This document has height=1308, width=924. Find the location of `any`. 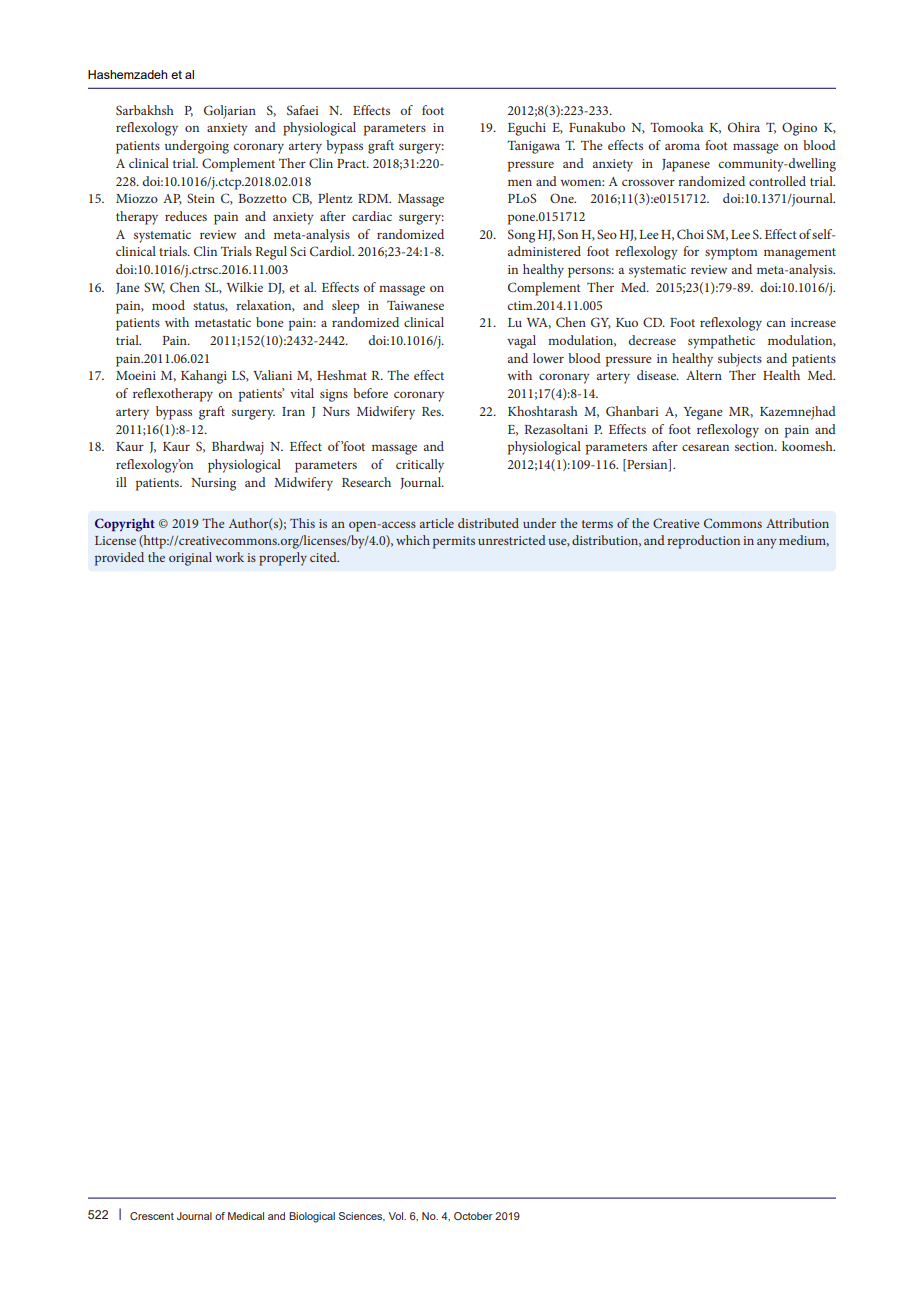

any is located at coordinates (767, 544).
